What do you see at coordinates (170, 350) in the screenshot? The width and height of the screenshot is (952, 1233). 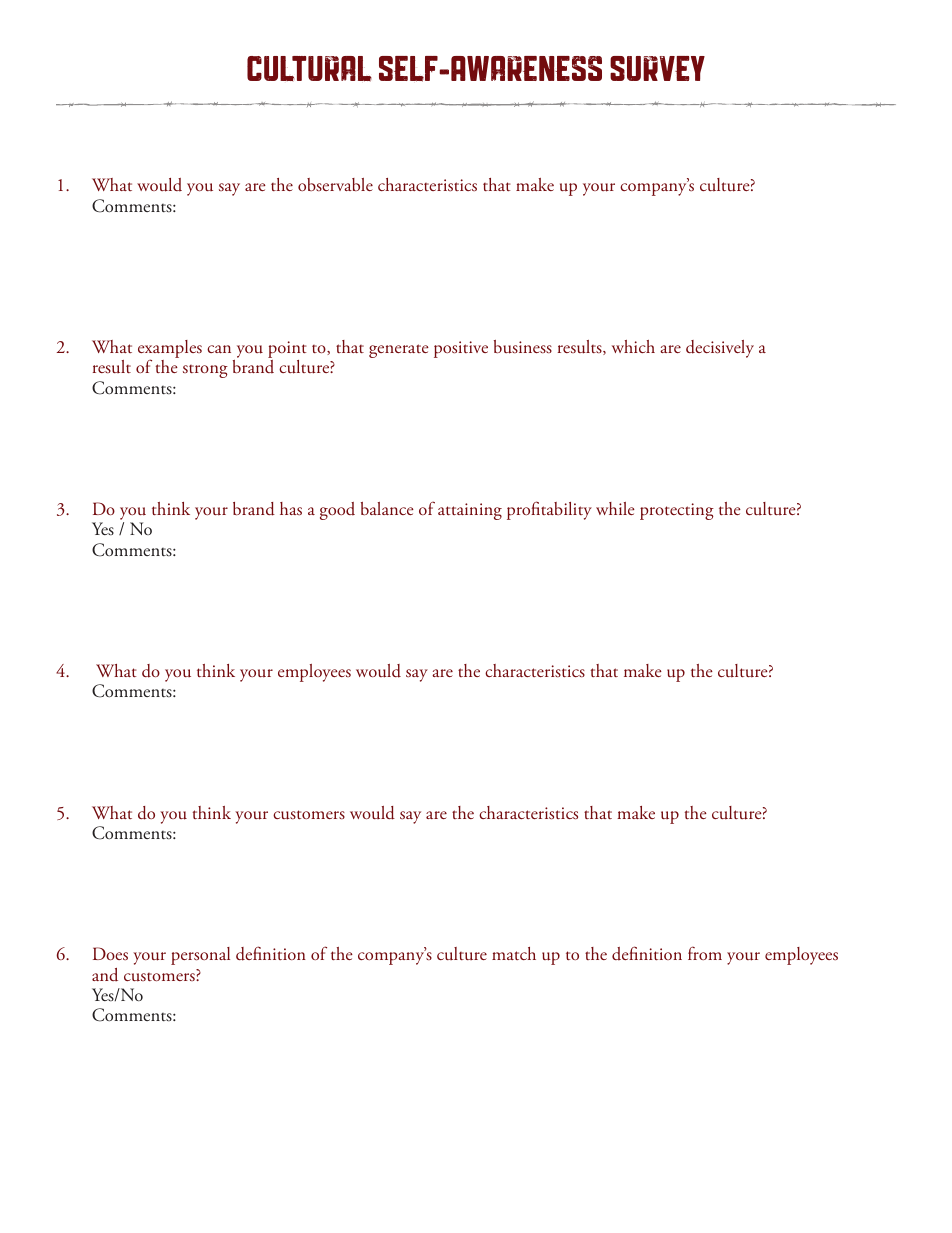 I see `examples` at bounding box center [170, 350].
